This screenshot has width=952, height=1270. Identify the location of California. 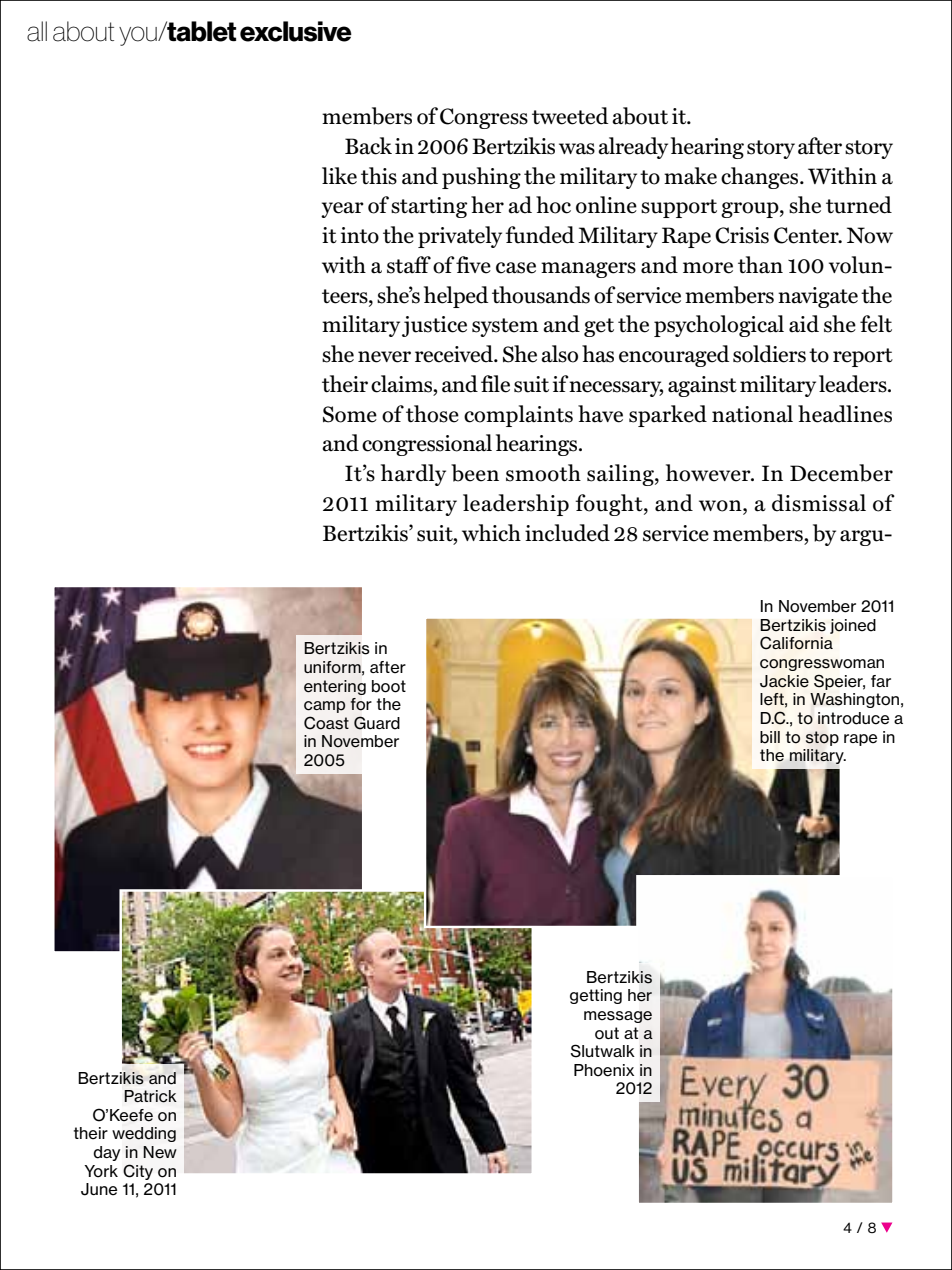
(796, 643).
